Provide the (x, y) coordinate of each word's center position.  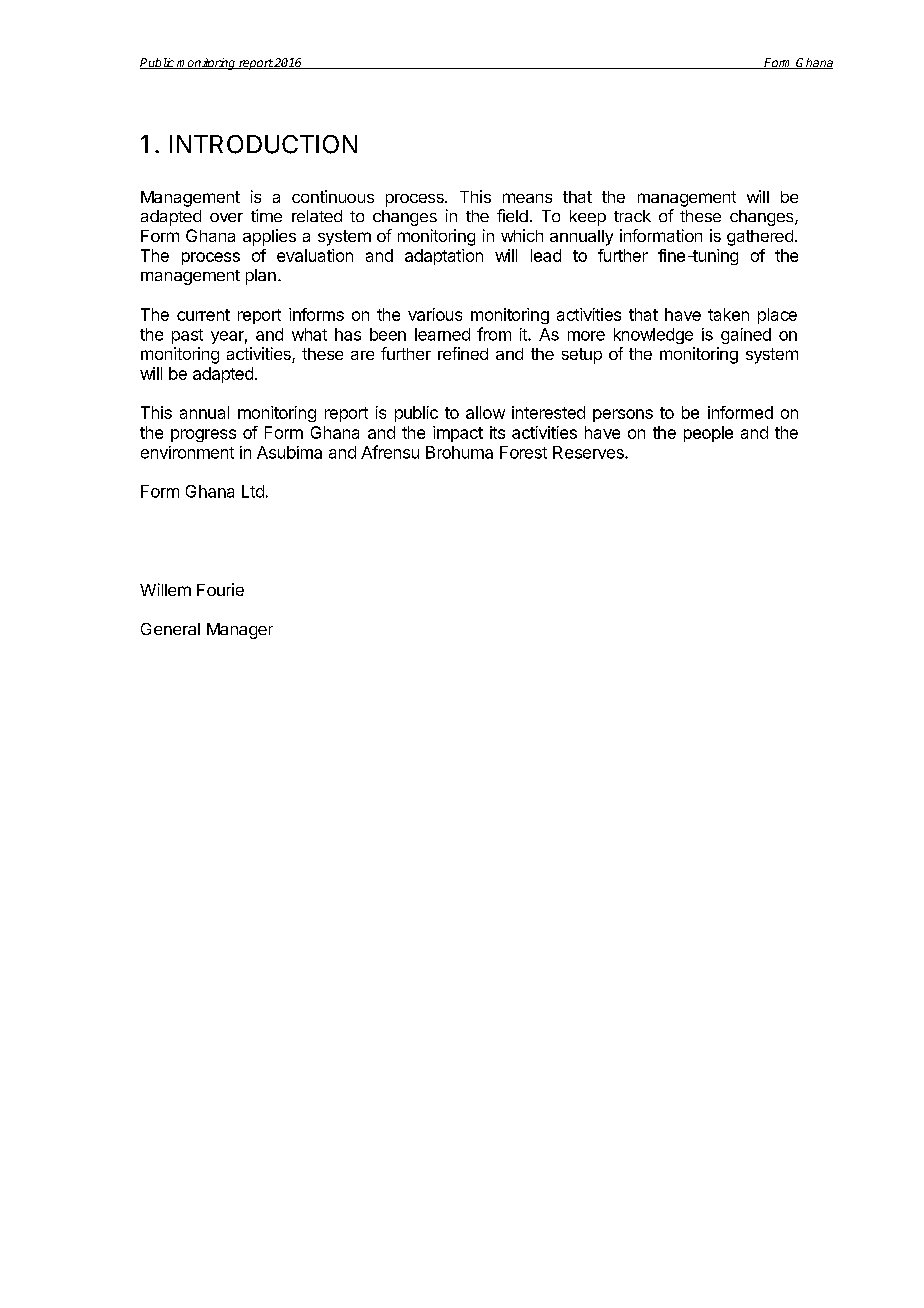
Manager (240, 631)
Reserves (589, 452)
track (632, 216)
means (527, 198)
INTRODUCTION (263, 144)
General (170, 629)
